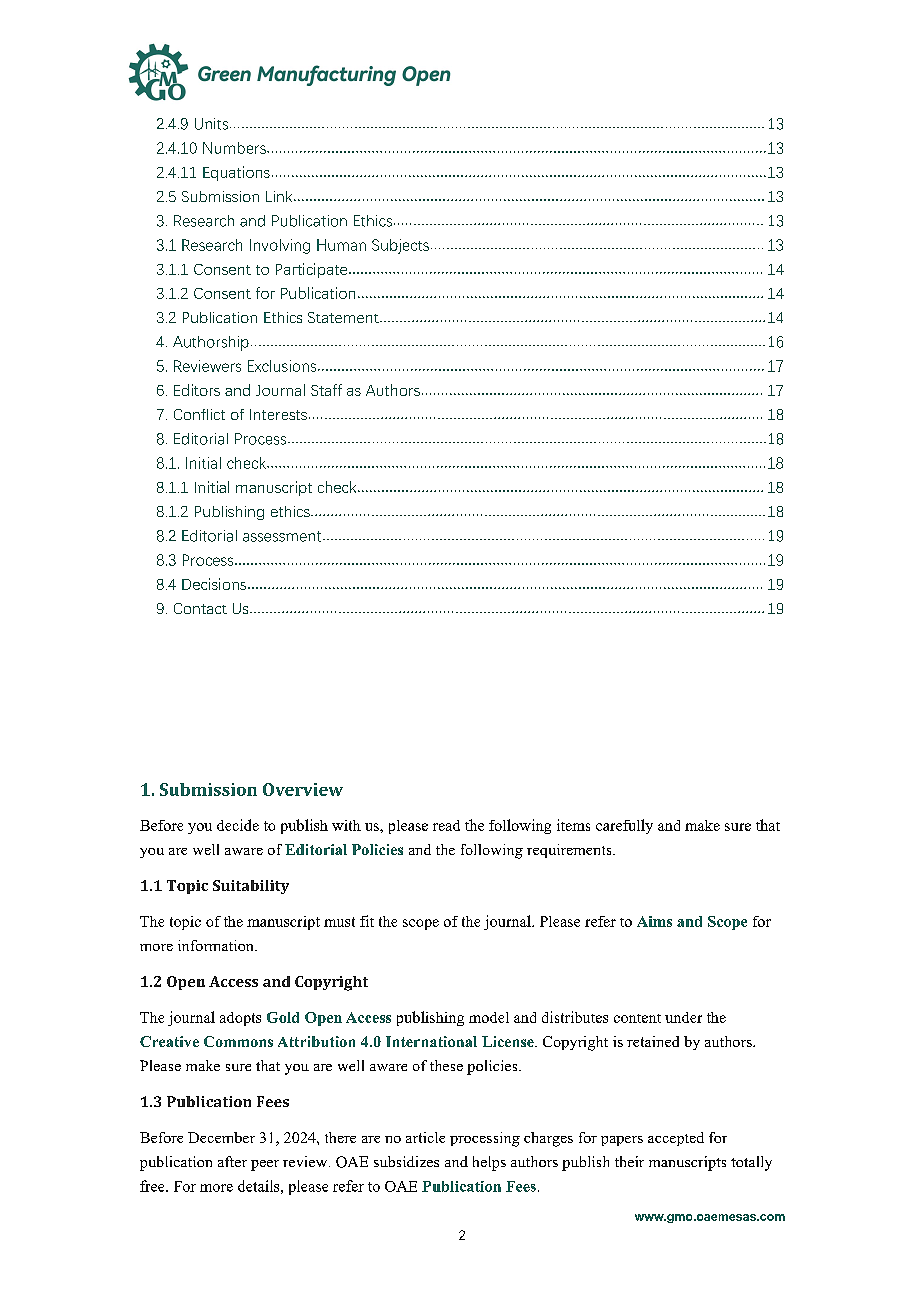 This screenshot has width=924, height=1308. Describe the element at coordinates (400, 246) in the screenshot. I see `Subjects` at that location.
